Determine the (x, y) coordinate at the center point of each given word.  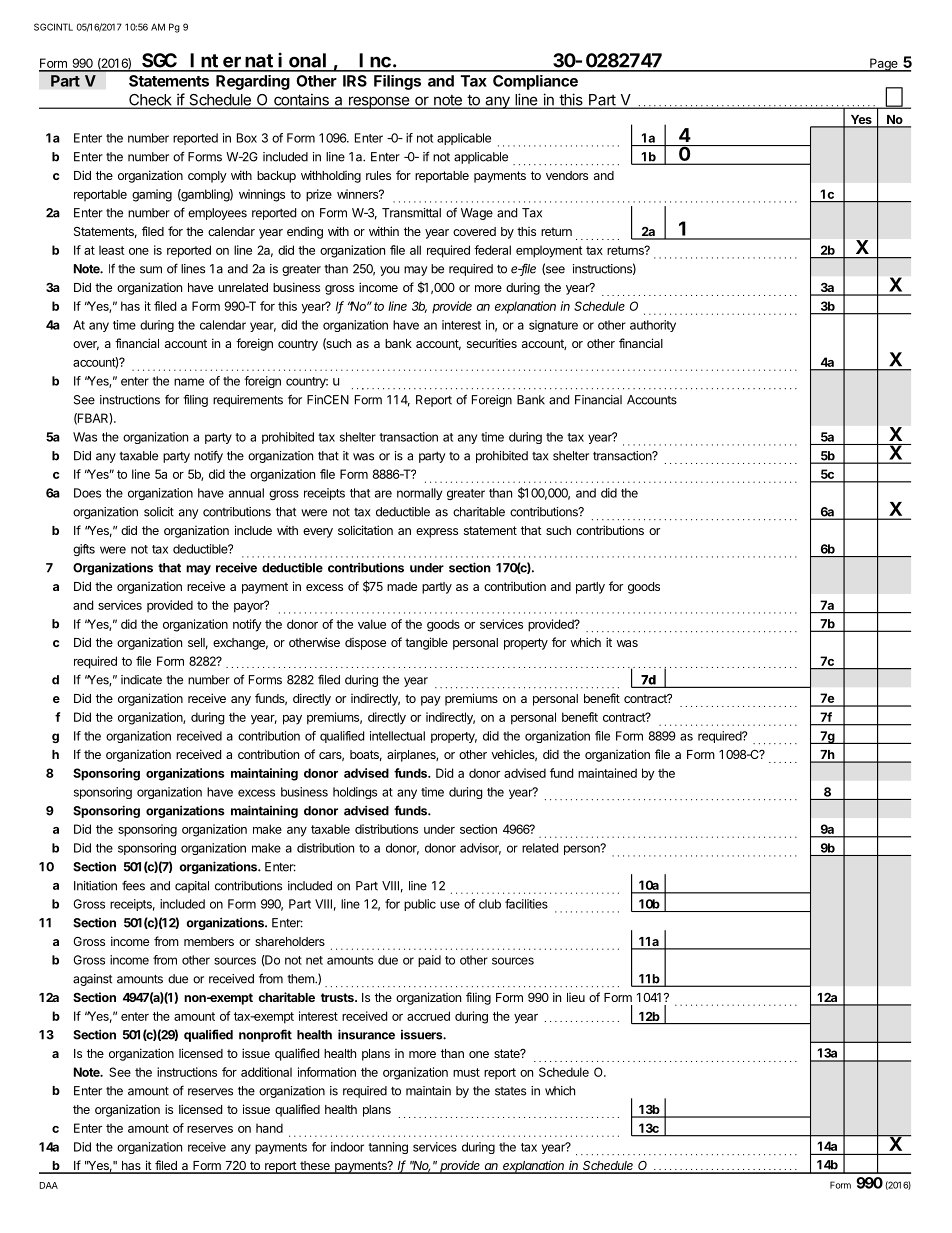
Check (150, 101)
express (437, 533)
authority (653, 326)
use (450, 905)
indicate (141, 680)
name (189, 382)
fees (133, 885)
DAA (49, 1185)
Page (884, 65)
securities (492, 343)
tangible (426, 643)
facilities (526, 904)
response (379, 102)
